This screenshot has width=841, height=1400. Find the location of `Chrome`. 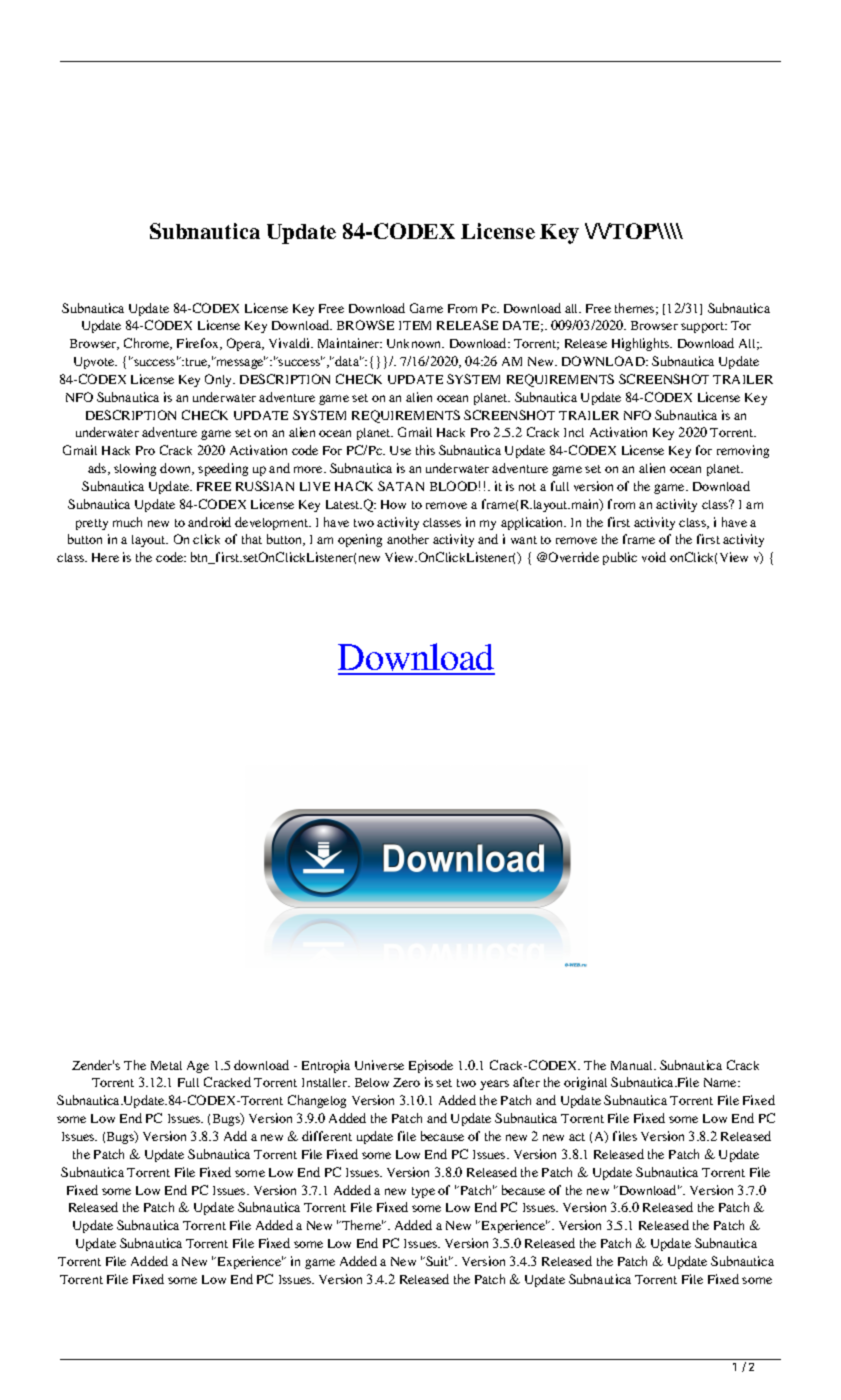

Chrome is located at coordinates (148, 344).
